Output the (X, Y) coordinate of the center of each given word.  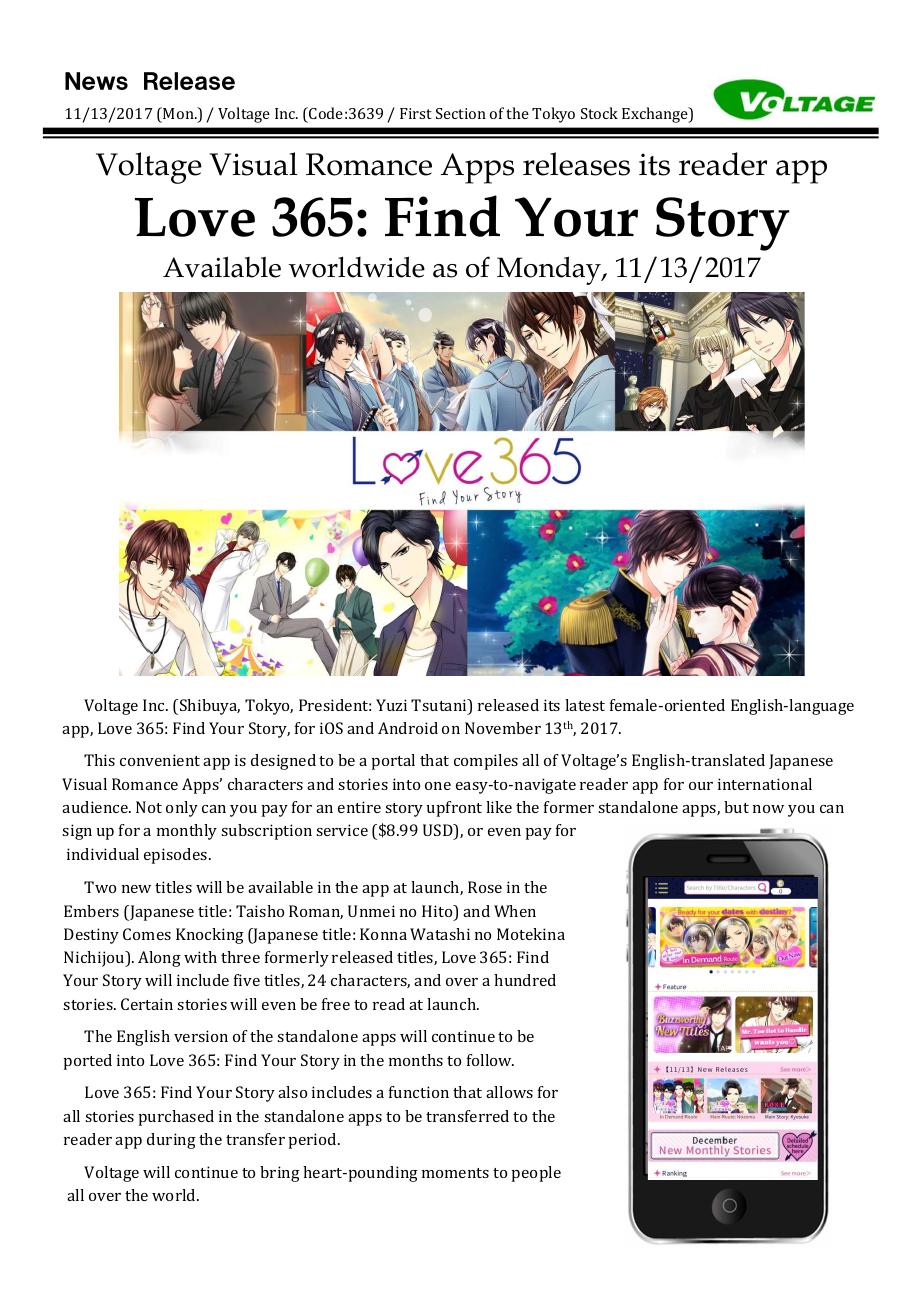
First (416, 113)
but (736, 807)
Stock (599, 113)
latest (585, 705)
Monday (550, 270)
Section (461, 113)
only (182, 809)
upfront (454, 809)
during (171, 1141)
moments (455, 1173)
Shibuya (210, 707)
